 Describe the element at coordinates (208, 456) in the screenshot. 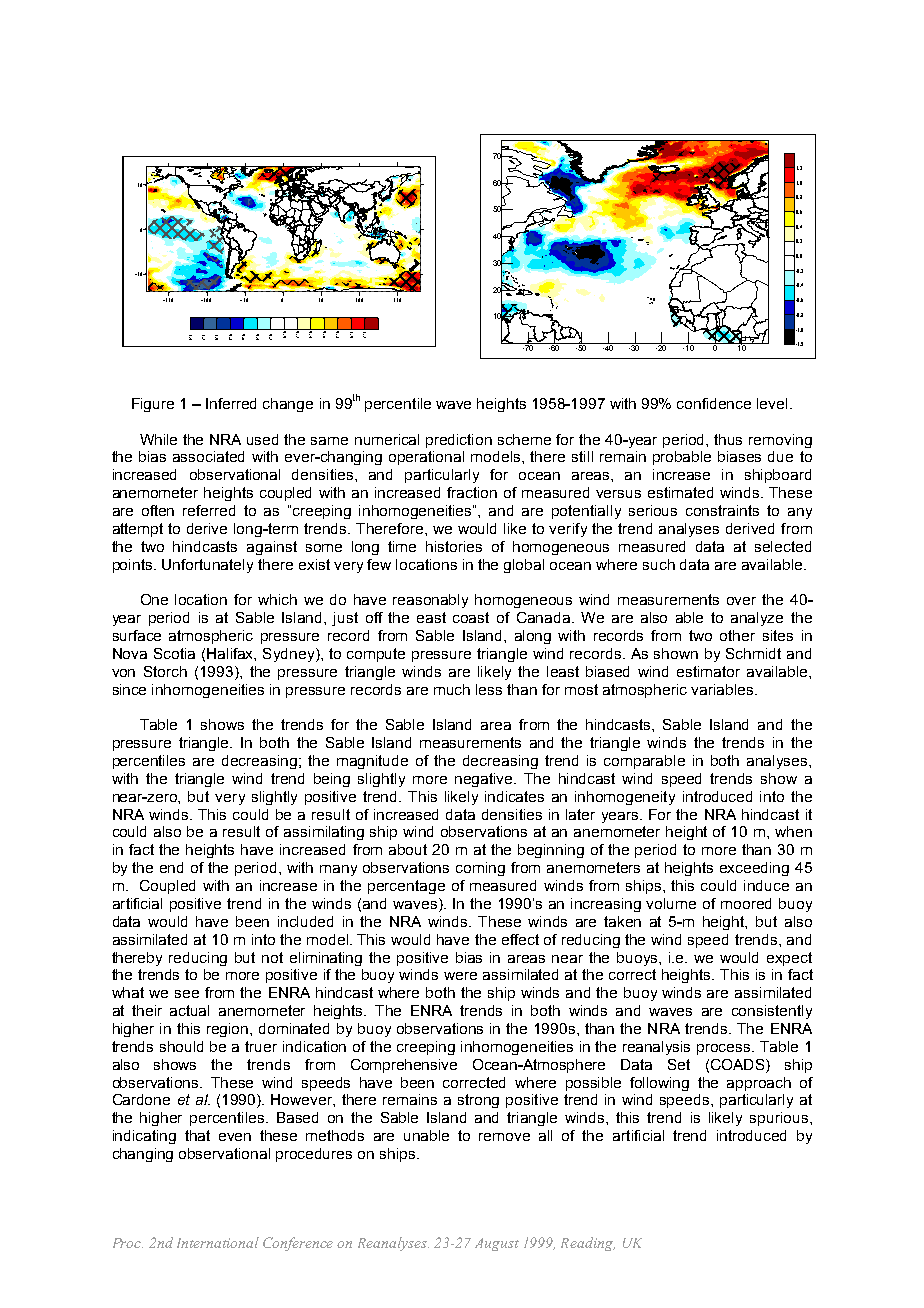

I see `associated` at that location.
